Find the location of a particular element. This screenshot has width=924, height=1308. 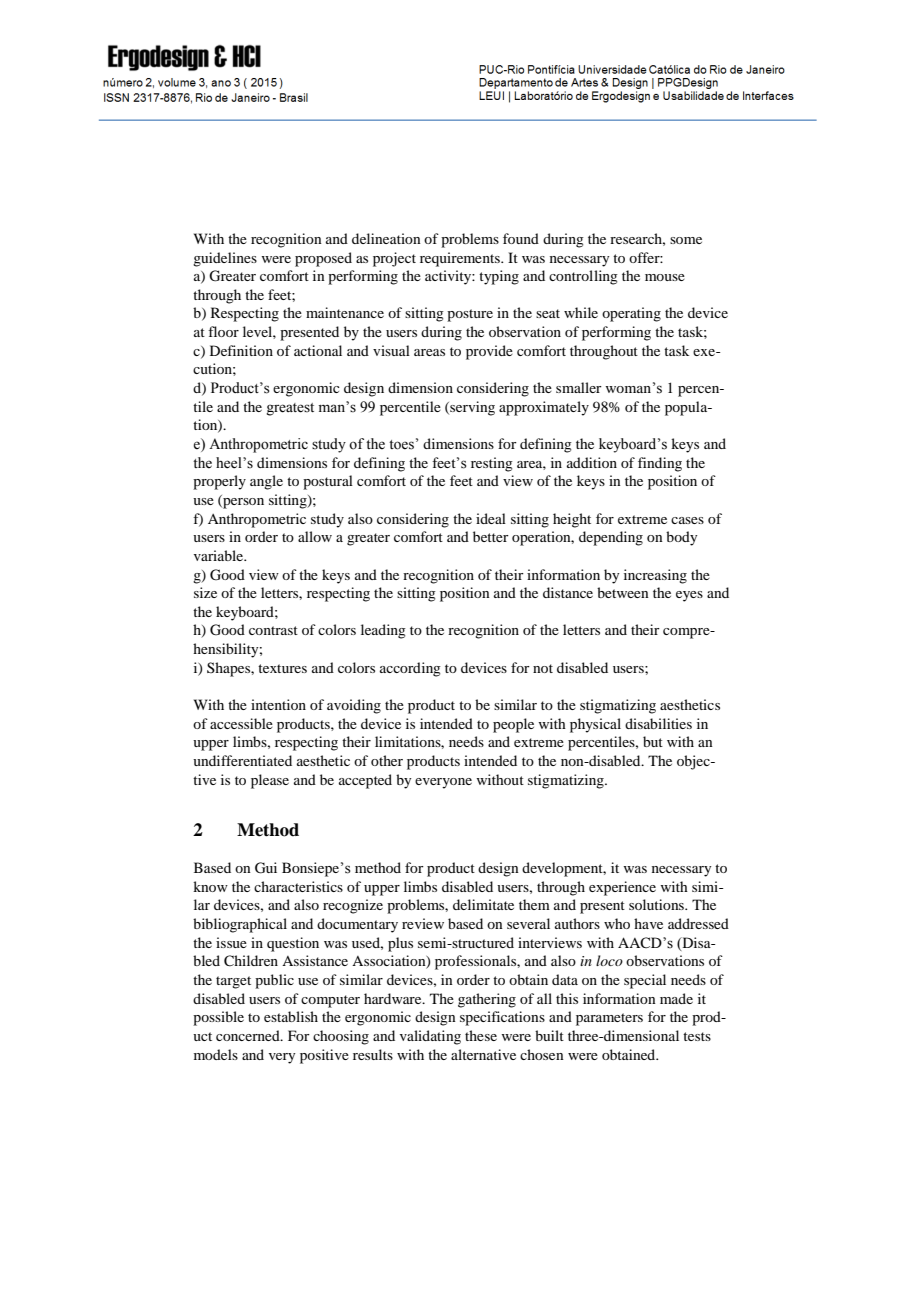

mouse is located at coordinates (665, 277).
